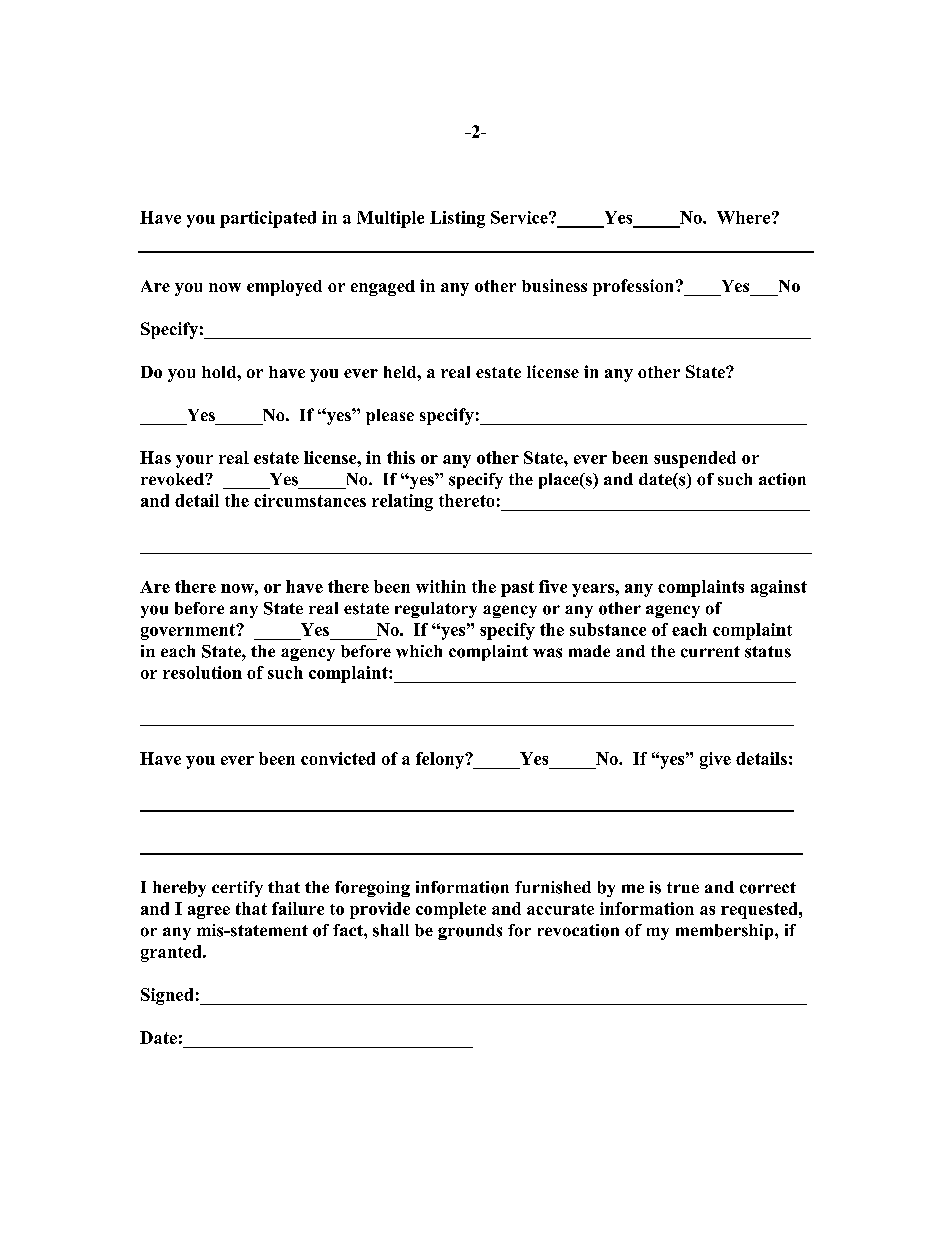 Image resolution: width=952 pixels, height=1233 pixels. Describe the element at coordinates (457, 219) in the screenshot. I see `Listing` at that location.
